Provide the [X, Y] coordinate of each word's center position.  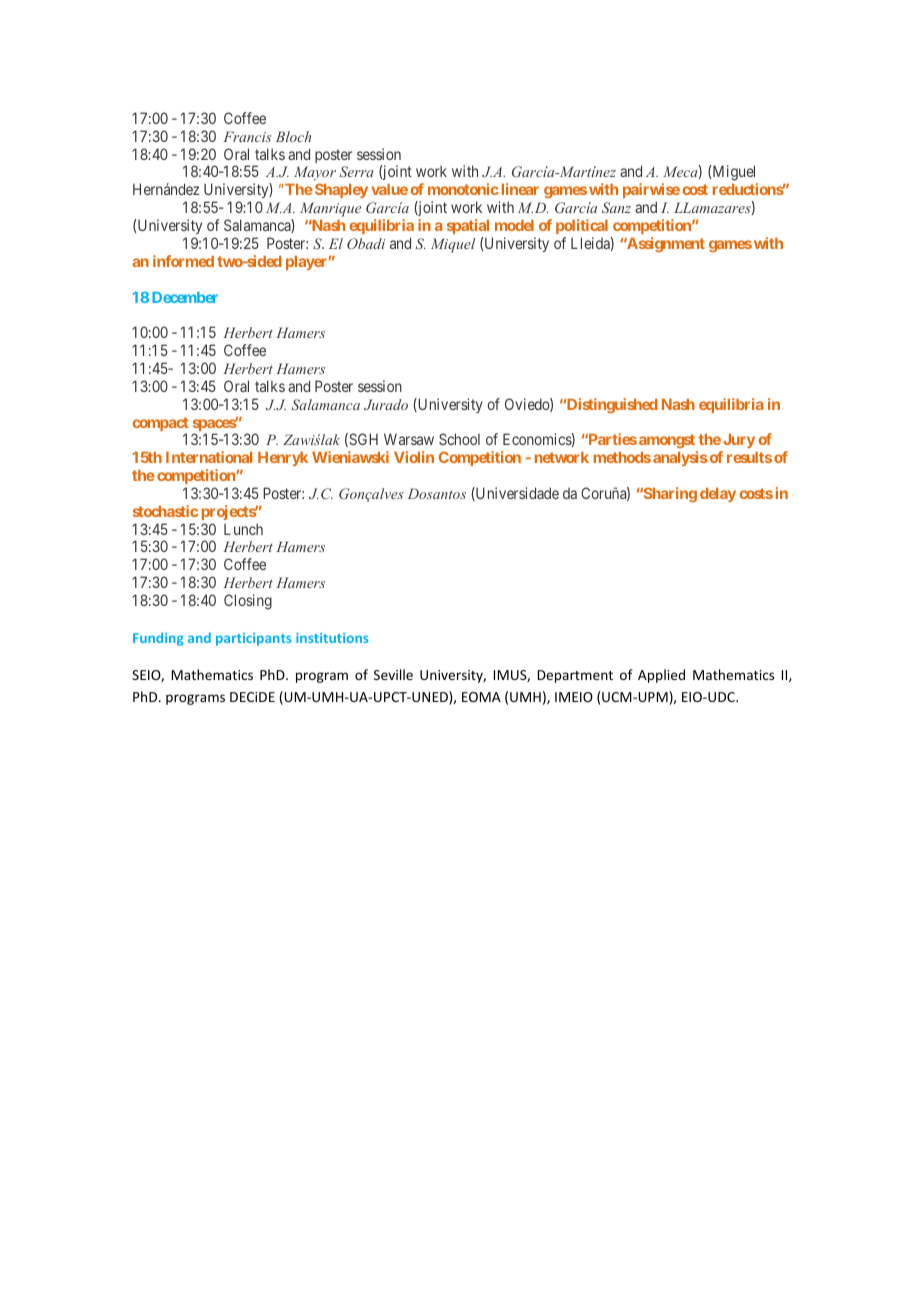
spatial [468, 226]
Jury [738, 443]
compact [160, 425]
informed [183, 261]
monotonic [463, 189]
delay [718, 495]
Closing [248, 602]
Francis [247, 136]
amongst [668, 443]
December [185, 297]
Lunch [243, 529]
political [582, 226]
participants [253, 639]
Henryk [283, 459]
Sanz [616, 207]
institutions [332, 638]
